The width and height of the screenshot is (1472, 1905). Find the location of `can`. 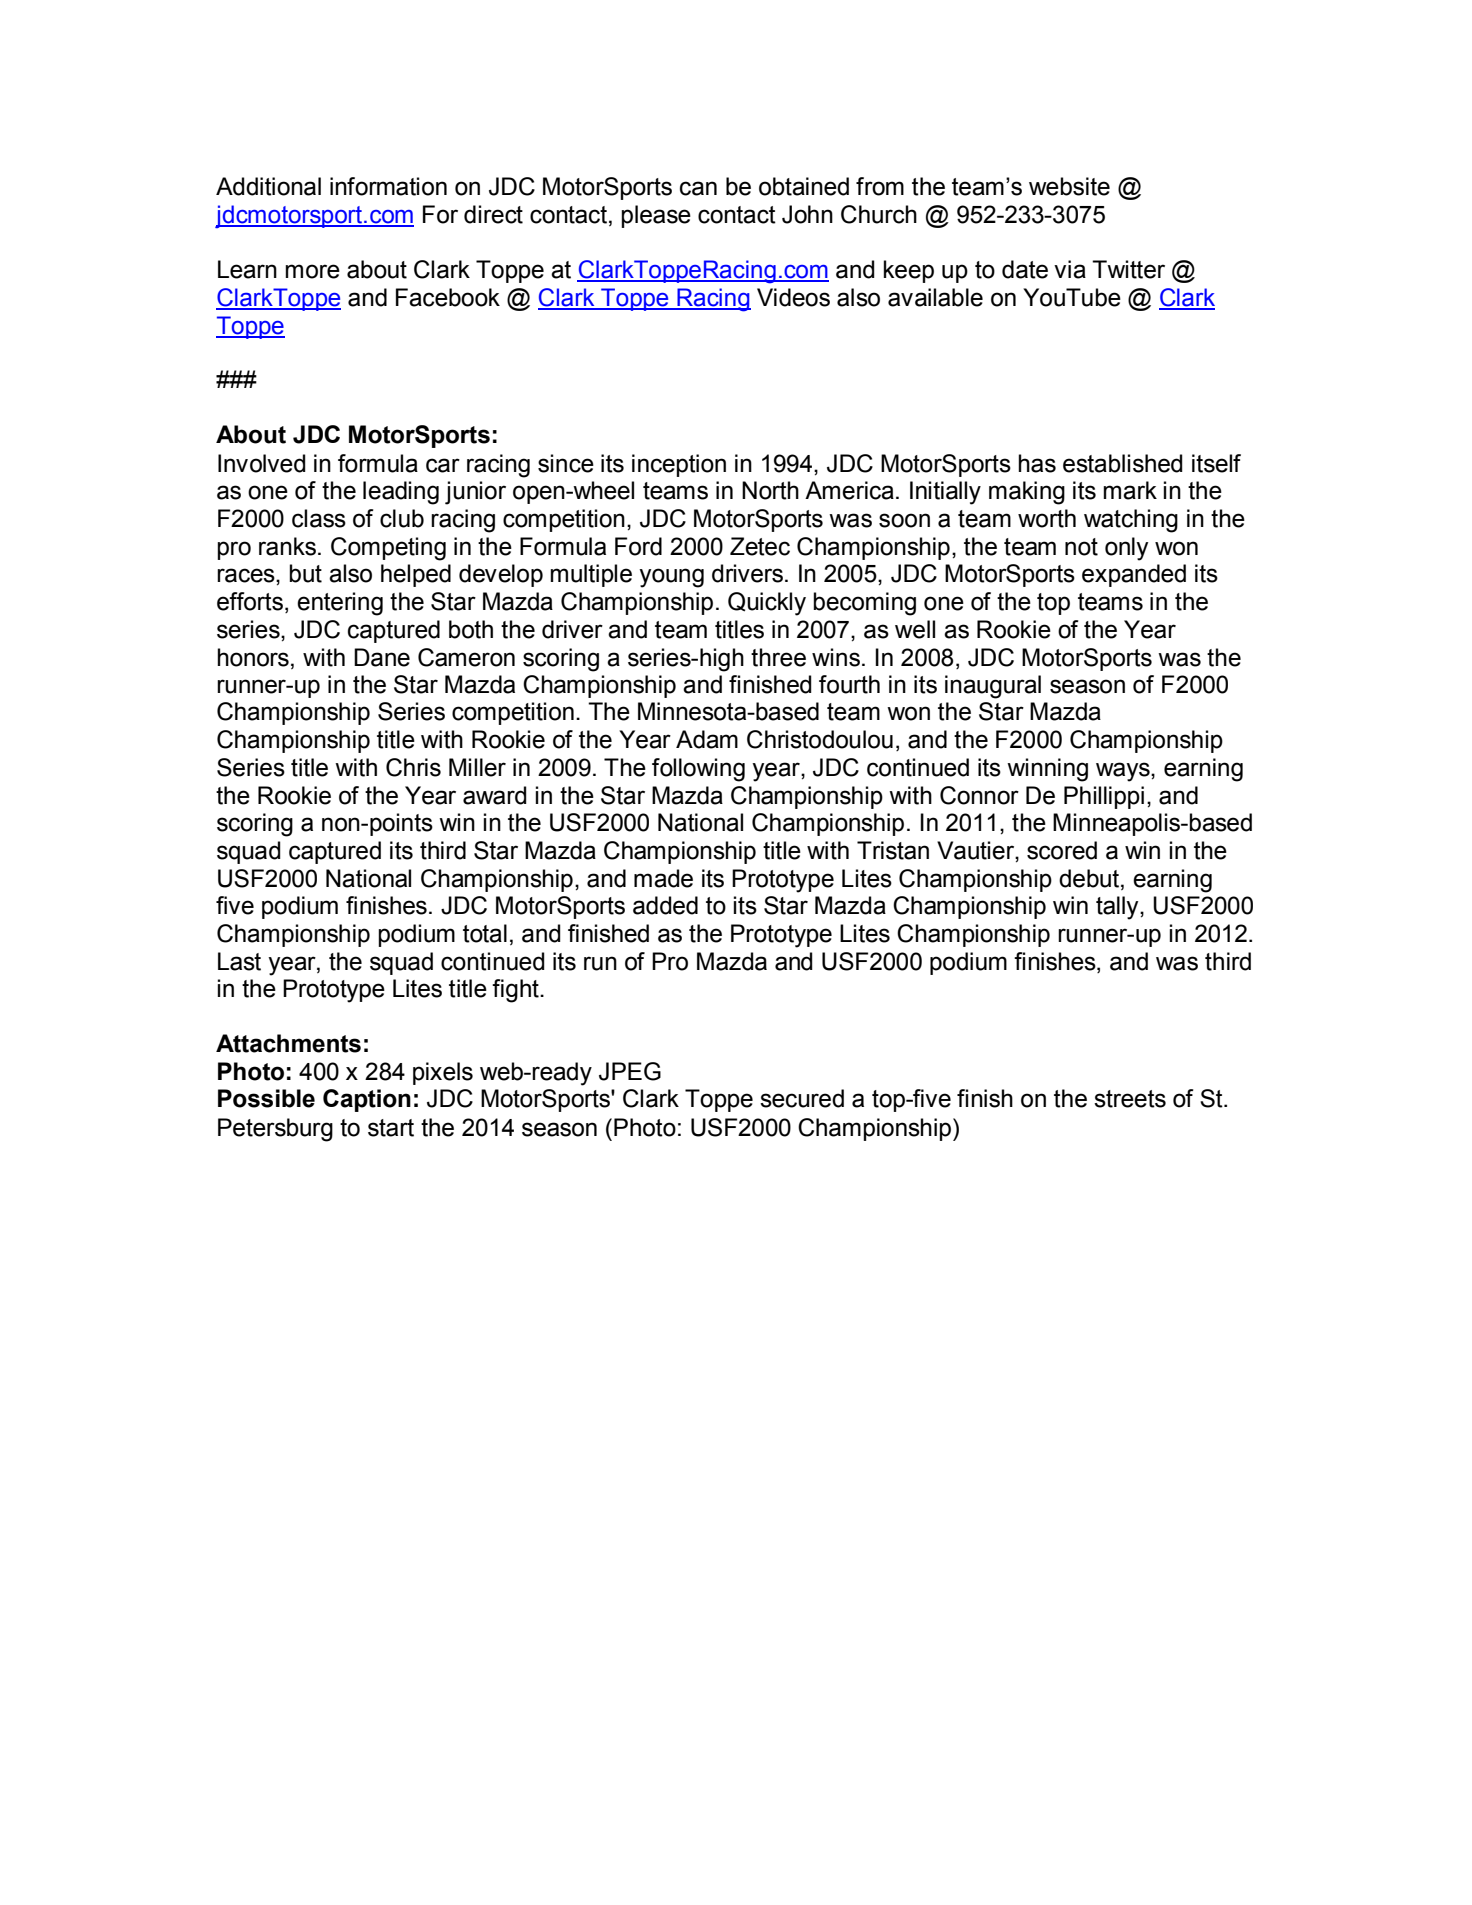

can is located at coordinates (698, 188).
